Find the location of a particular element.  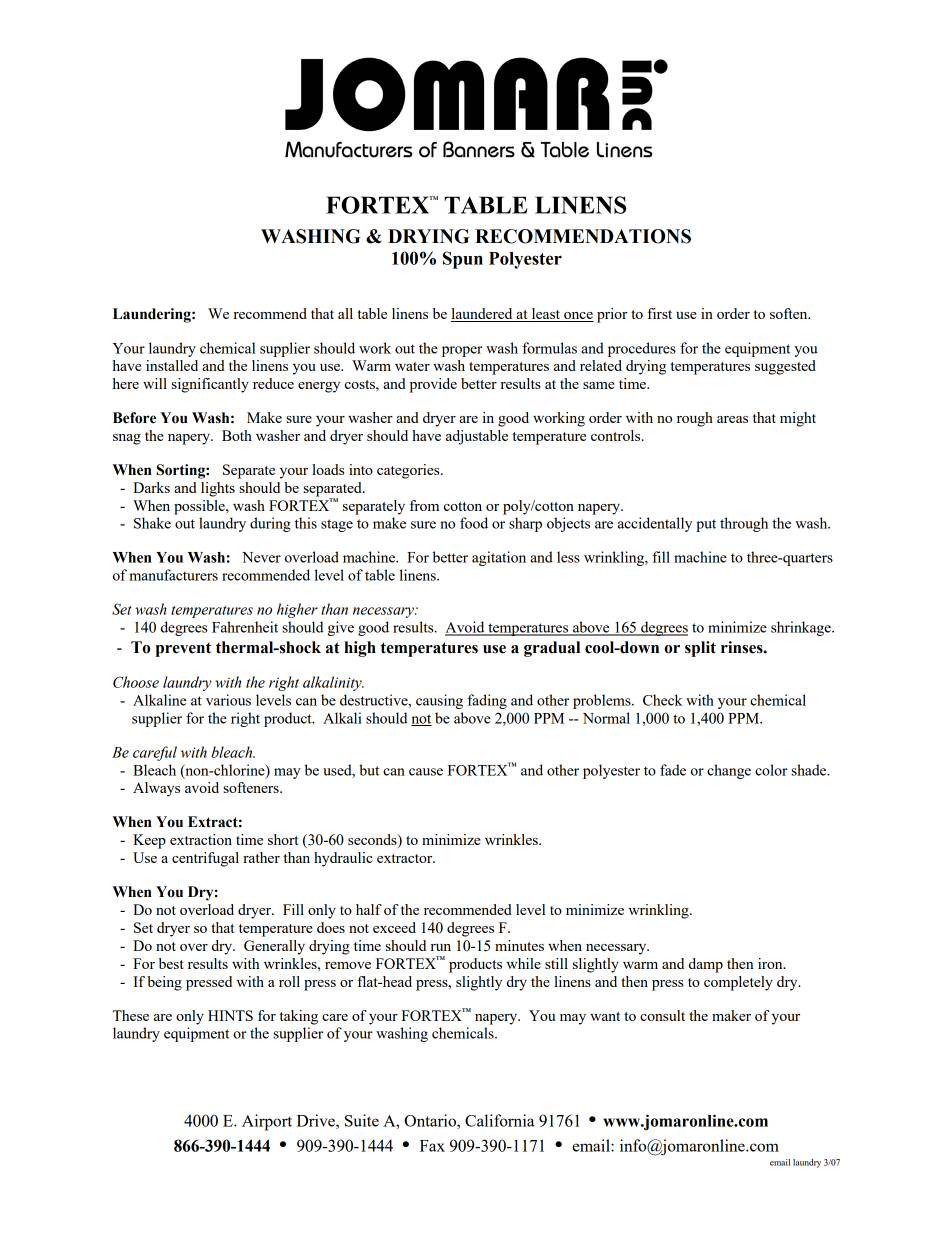

centrifugal is located at coordinates (205, 859).
